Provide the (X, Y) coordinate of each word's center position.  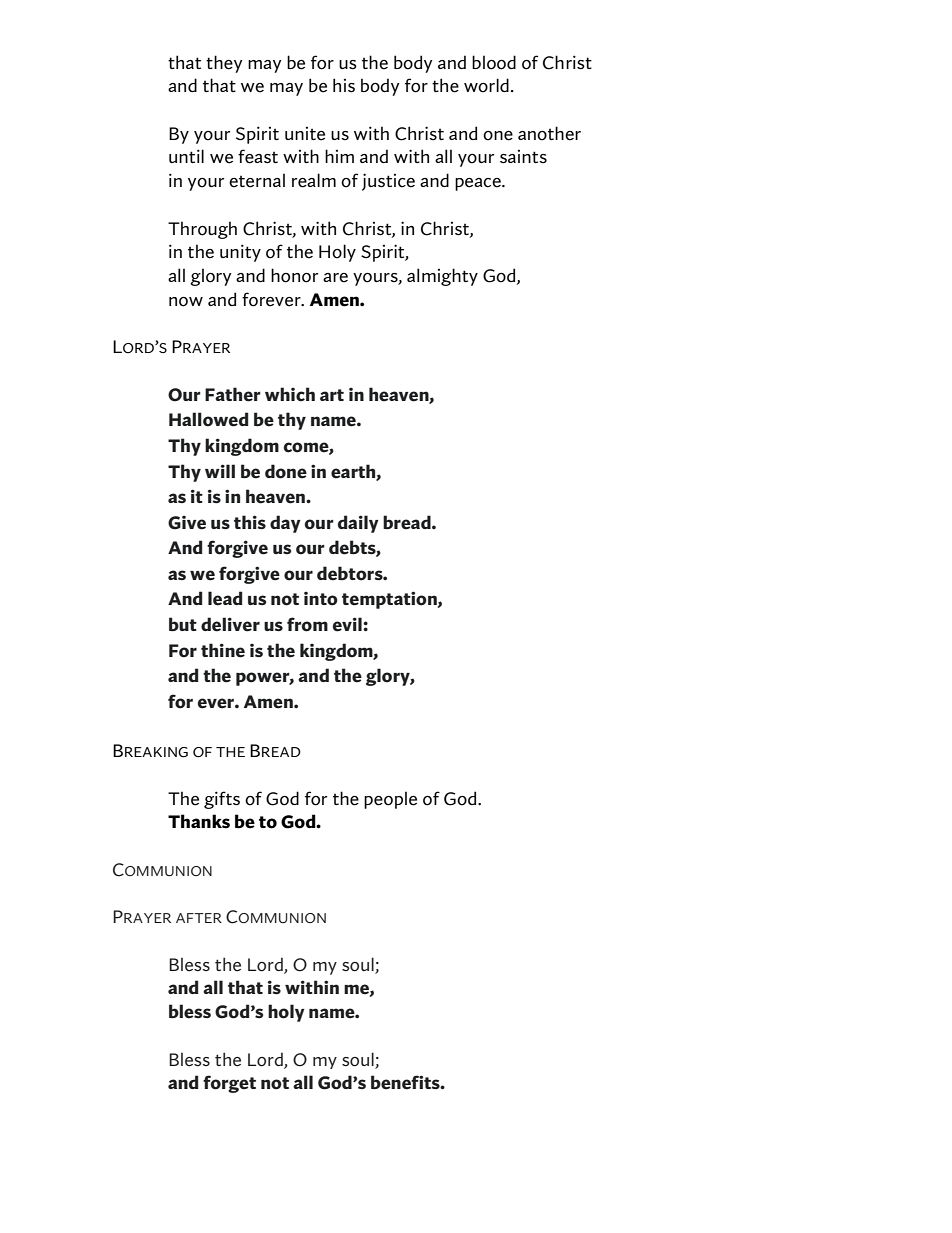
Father (233, 394)
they (224, 64)
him (339, 156)
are (335, 278)
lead (225, 598)
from (307, 624)
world (486, 85)
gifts (222, 800)
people (390, 800)
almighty (442, 277)
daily (358, 524)
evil (348, 624)
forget (229, 1084)
